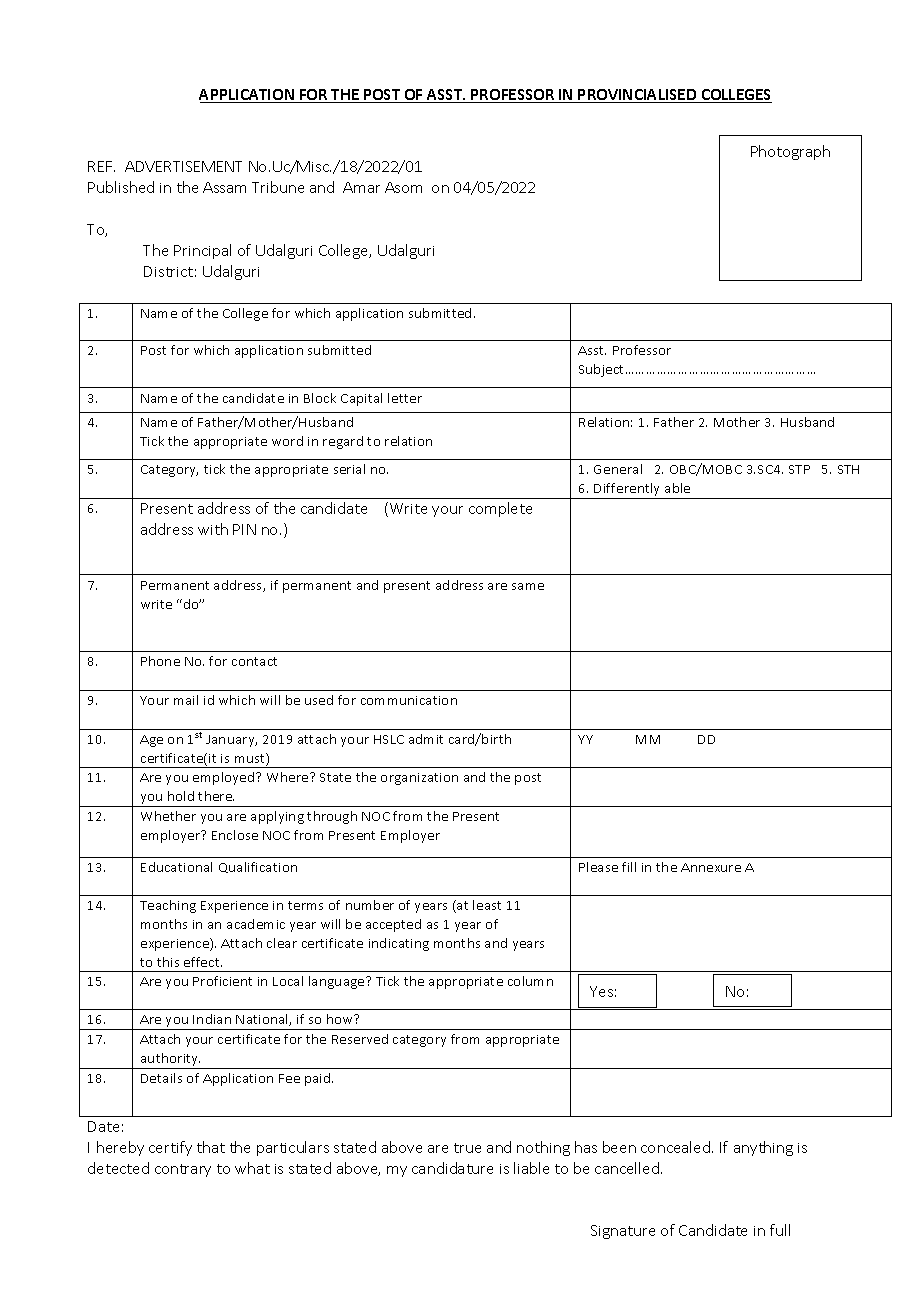  What do you see at coordinates (409, 700) in the document?
I see `communication` at bounding box center [409, 700].
